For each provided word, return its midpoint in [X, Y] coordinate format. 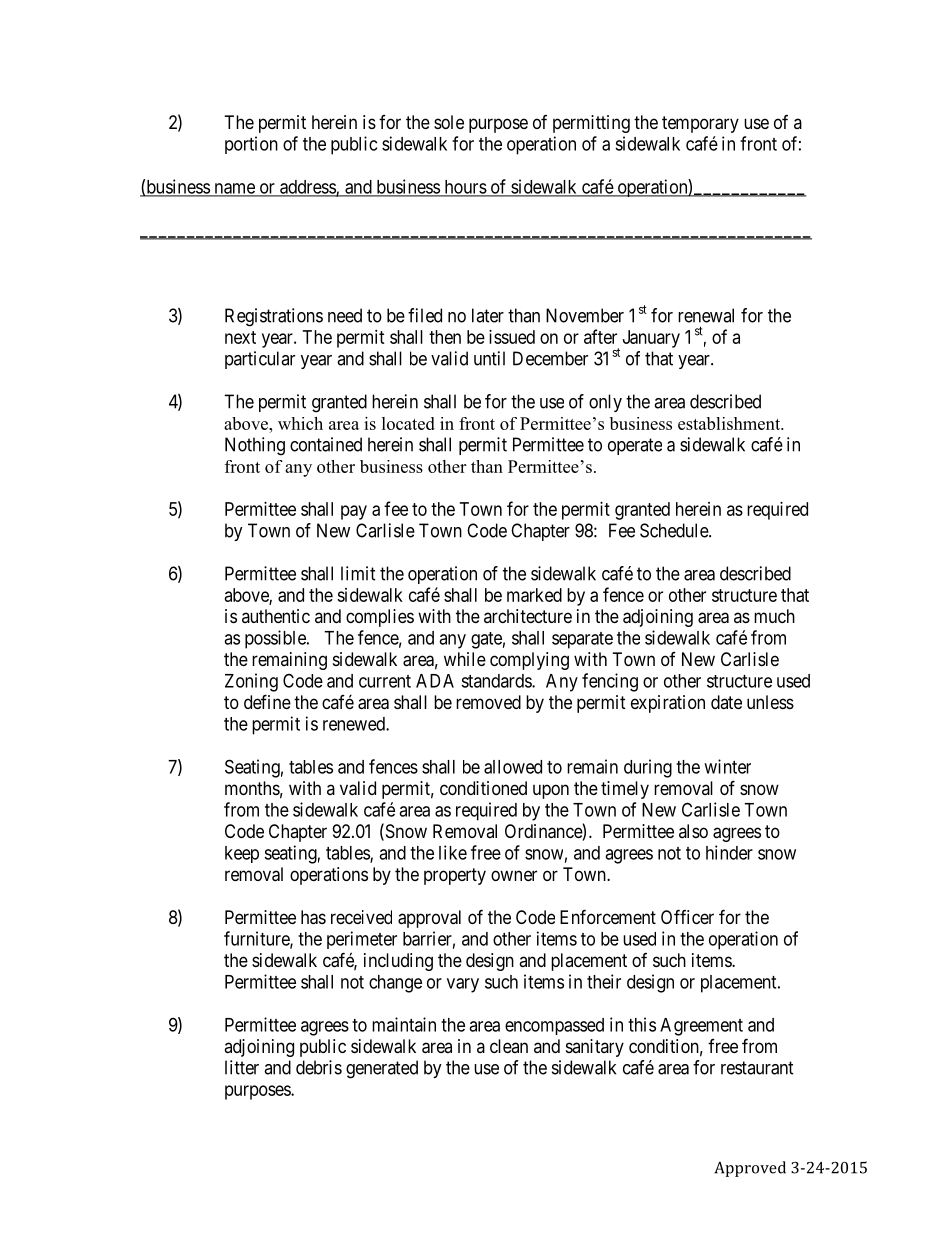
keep [242, 854]
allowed [513, 767]
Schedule [675, 530]
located [408, 423]
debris [319, 1067]
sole [449, 122]
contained [326, 444]
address [307, 188]
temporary [700, 124]
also [693, 831]
